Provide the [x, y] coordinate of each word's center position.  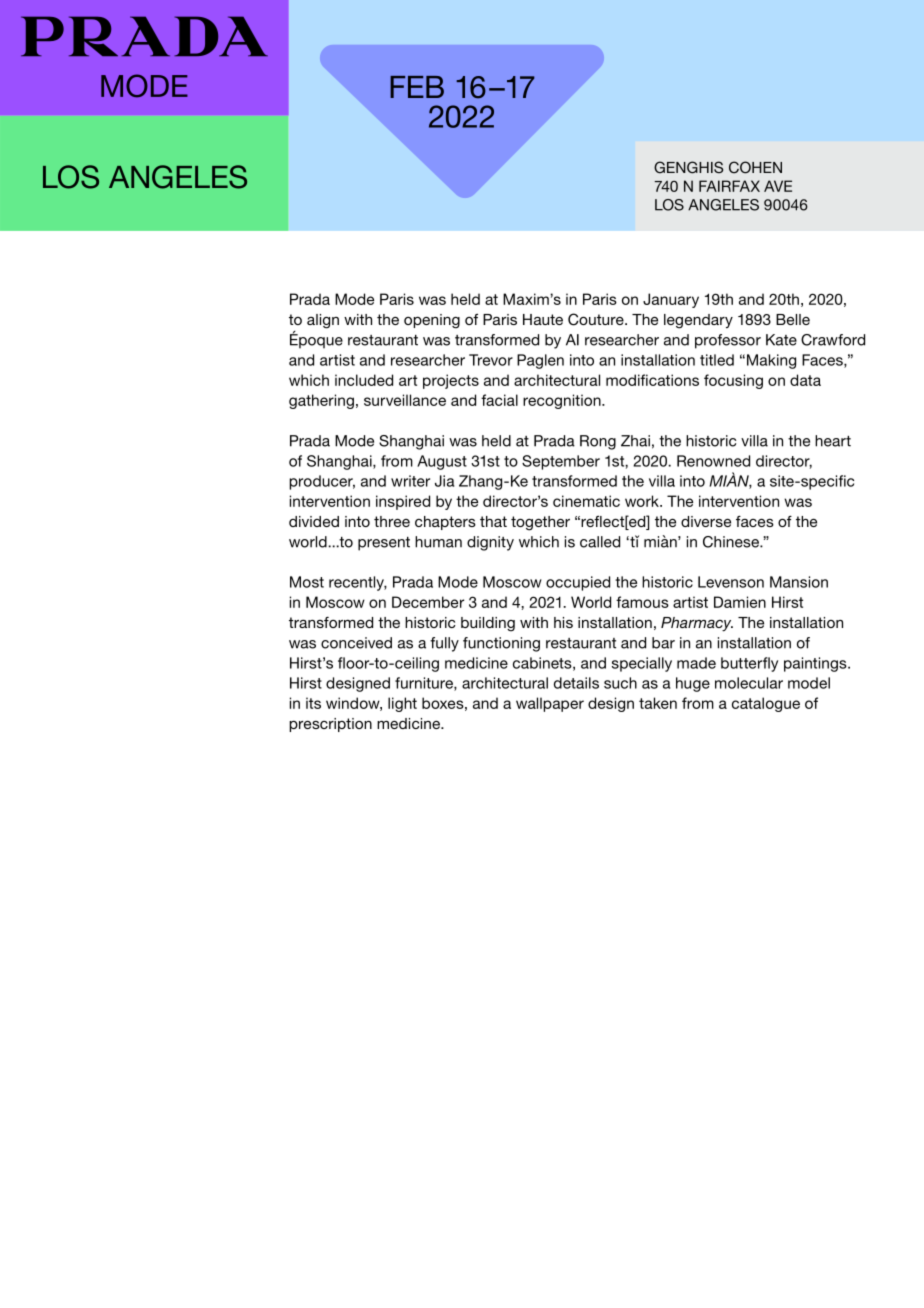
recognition [563, 401]
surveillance [405, 400]
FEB [417, 87]
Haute [543, 319]
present [384, 544]
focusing [733, 381]
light [402, 704]
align [323, 321]
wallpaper [550, 704]
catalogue [766, 704]
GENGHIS [688, 167]
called [600, 542]
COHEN [755, 167]
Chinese [732, 542]
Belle [793, 319]
